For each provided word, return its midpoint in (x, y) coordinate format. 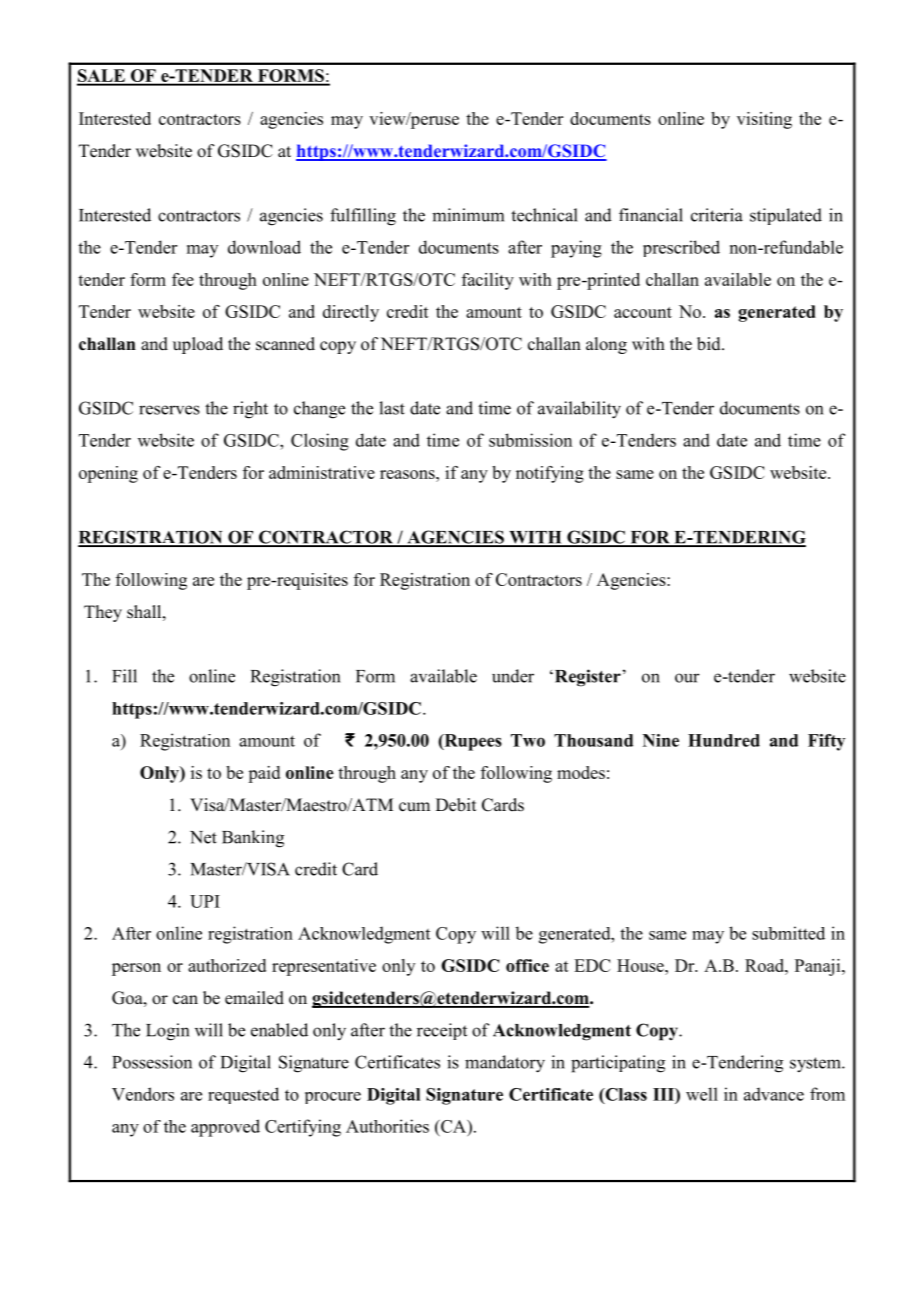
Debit (456, 805)
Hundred (724, 740)
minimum (468, 215)
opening (108, 474)
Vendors (143, 1094)
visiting (764, 120)
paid (264, 774)
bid (710, 344)
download (264, 247)
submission (530, 440)
